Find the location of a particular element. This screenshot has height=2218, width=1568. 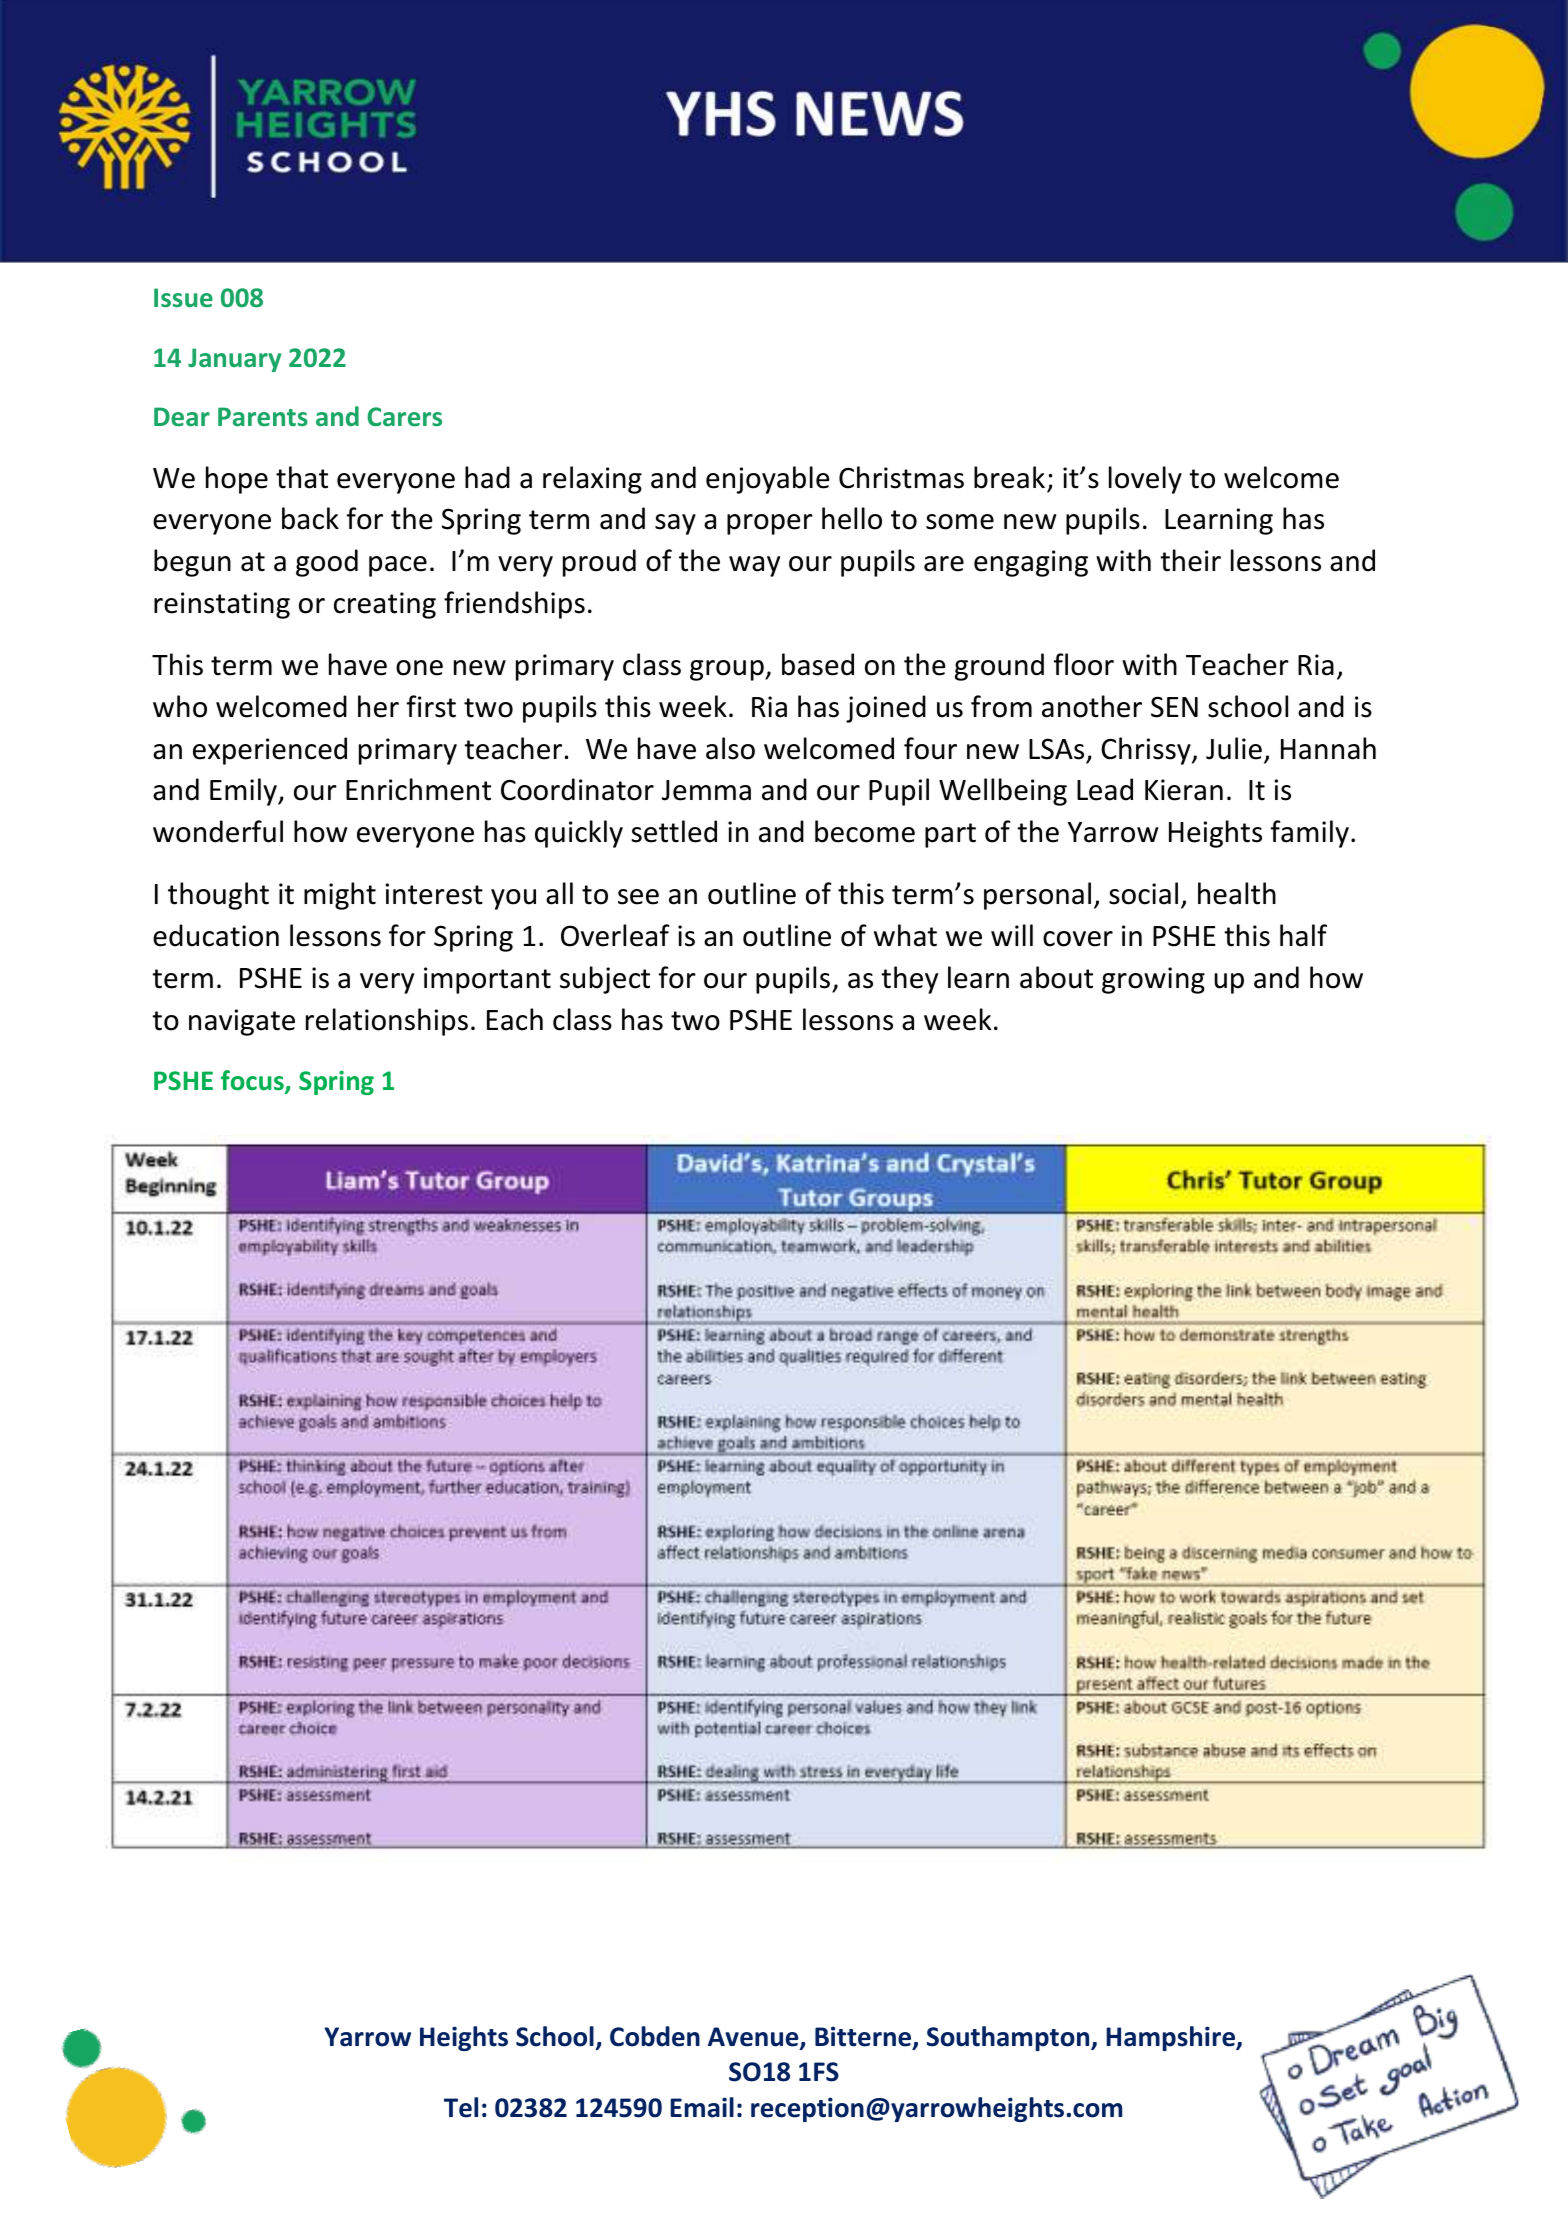

lovely is located at coordinates (1145, 480).
